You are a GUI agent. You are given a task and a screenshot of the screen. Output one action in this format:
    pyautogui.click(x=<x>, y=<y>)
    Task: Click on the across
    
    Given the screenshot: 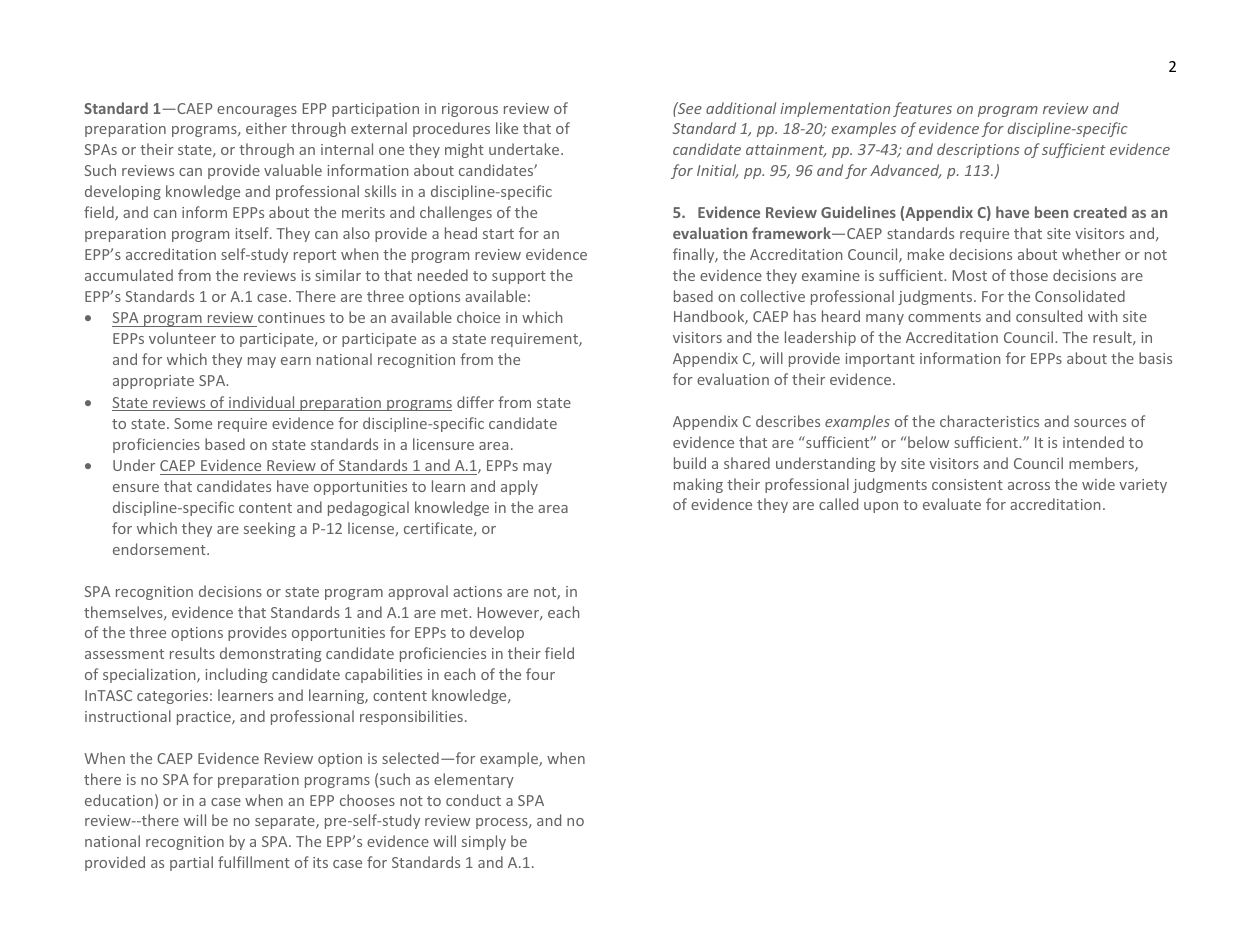 What is the action you would take?
    pyautogui.click(x=1029, y=486)
